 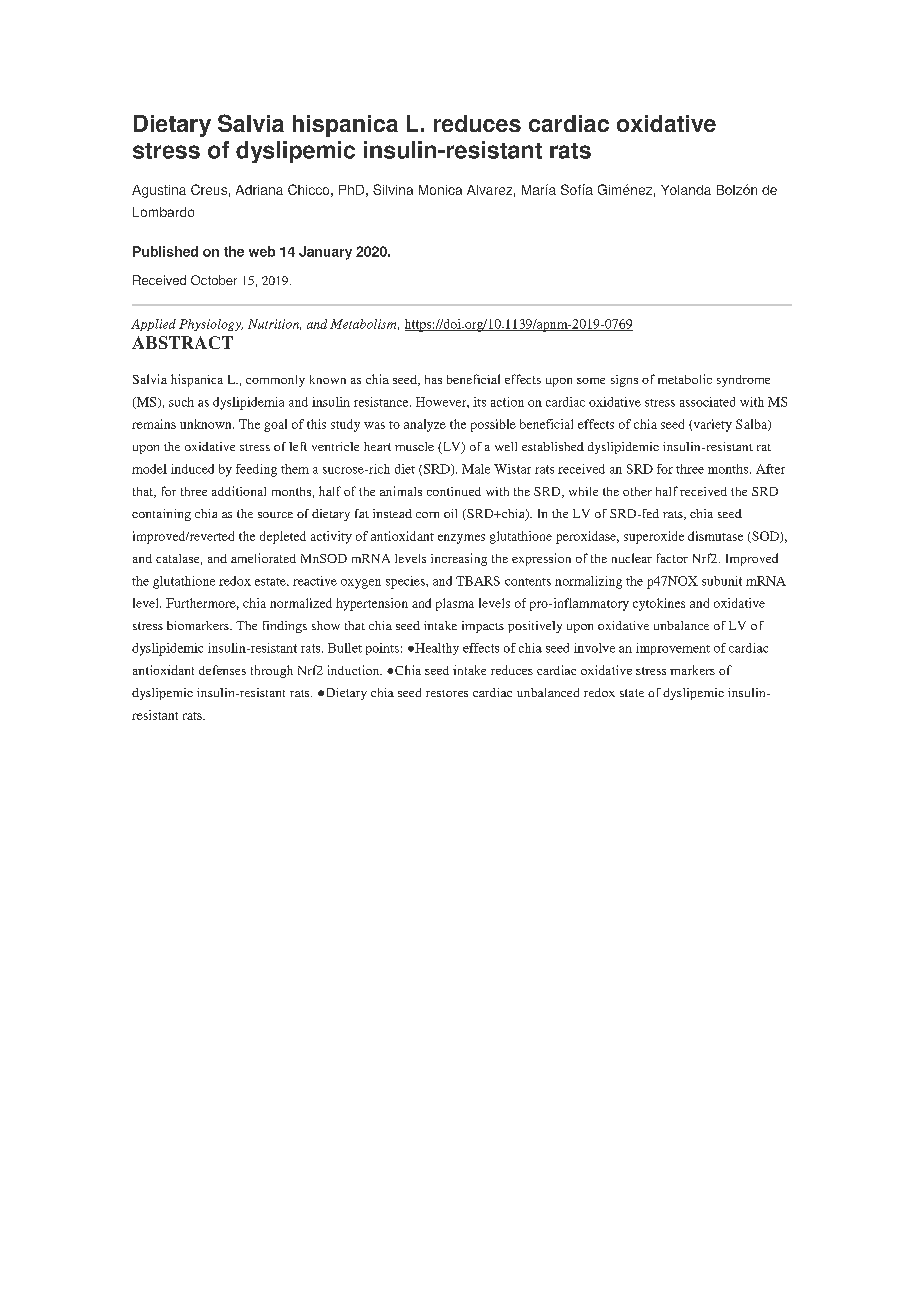 What do you see at coordinates (182, 342) in the screenshot?
I see `ABSTRACT` at bounding box center [182, 342].
